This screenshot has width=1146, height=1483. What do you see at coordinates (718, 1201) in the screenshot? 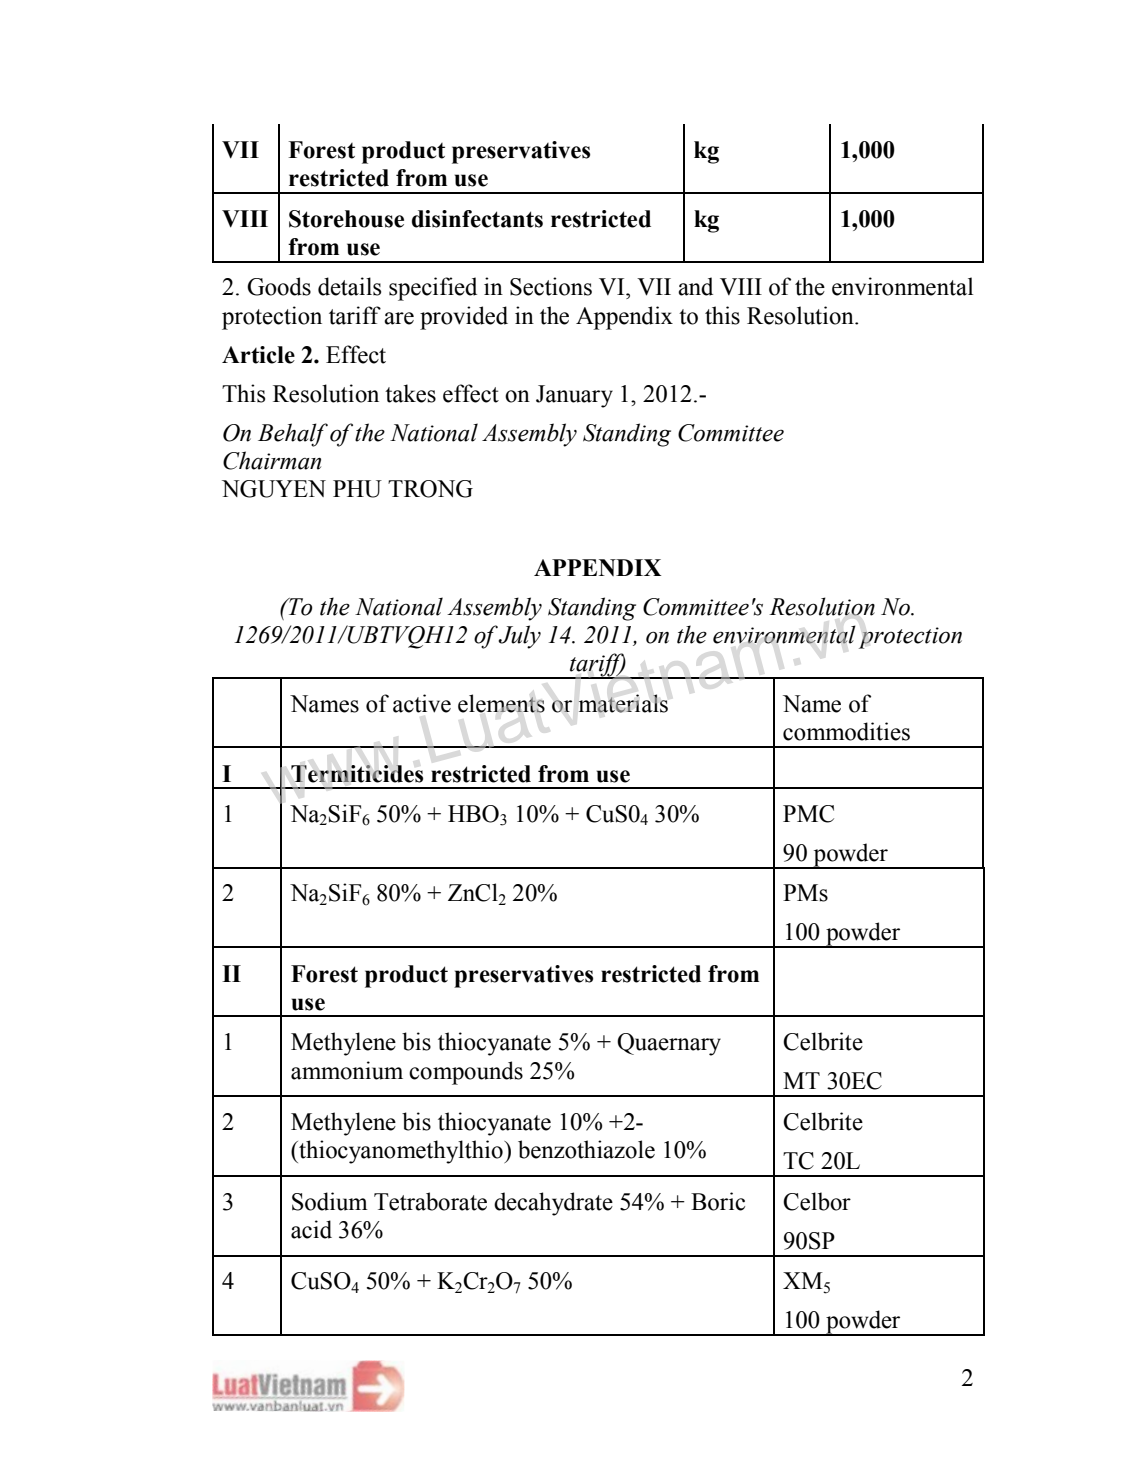
I see `Boric` at bounding box center [718, 1201].
